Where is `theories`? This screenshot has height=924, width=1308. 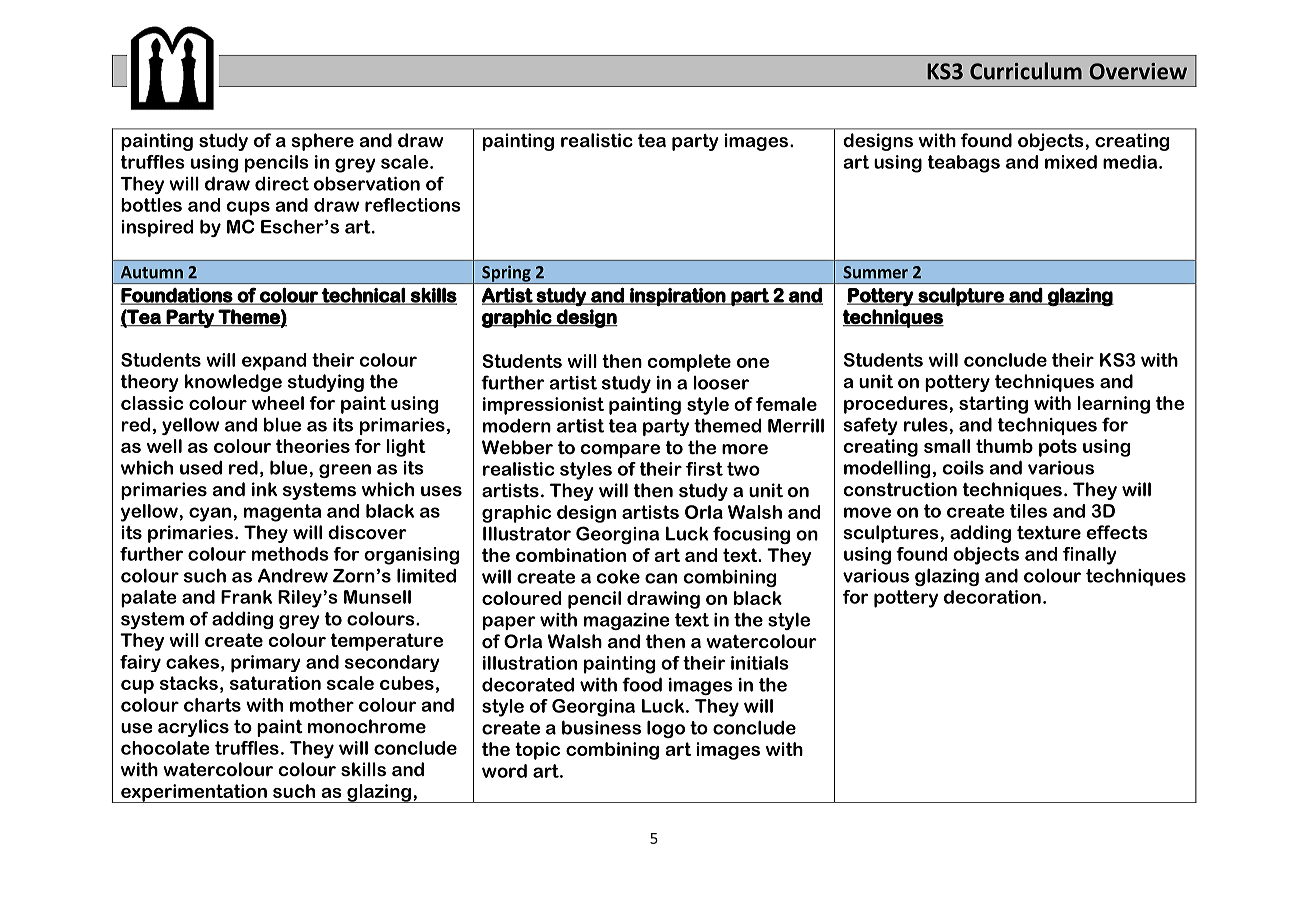 theories is located at coordinates (313, 446).
